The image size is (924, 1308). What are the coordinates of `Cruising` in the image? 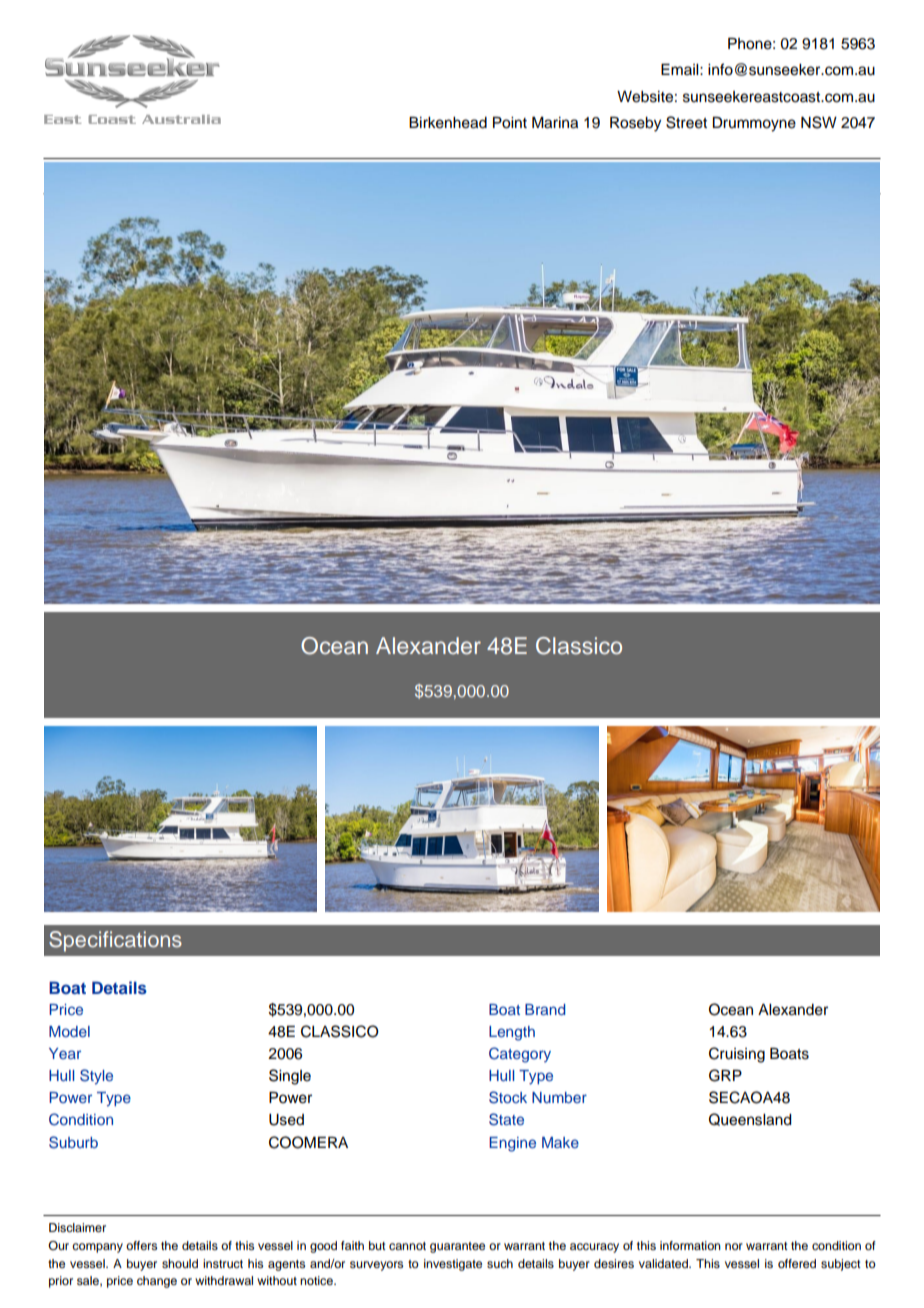 It's located at (737, 1055).
